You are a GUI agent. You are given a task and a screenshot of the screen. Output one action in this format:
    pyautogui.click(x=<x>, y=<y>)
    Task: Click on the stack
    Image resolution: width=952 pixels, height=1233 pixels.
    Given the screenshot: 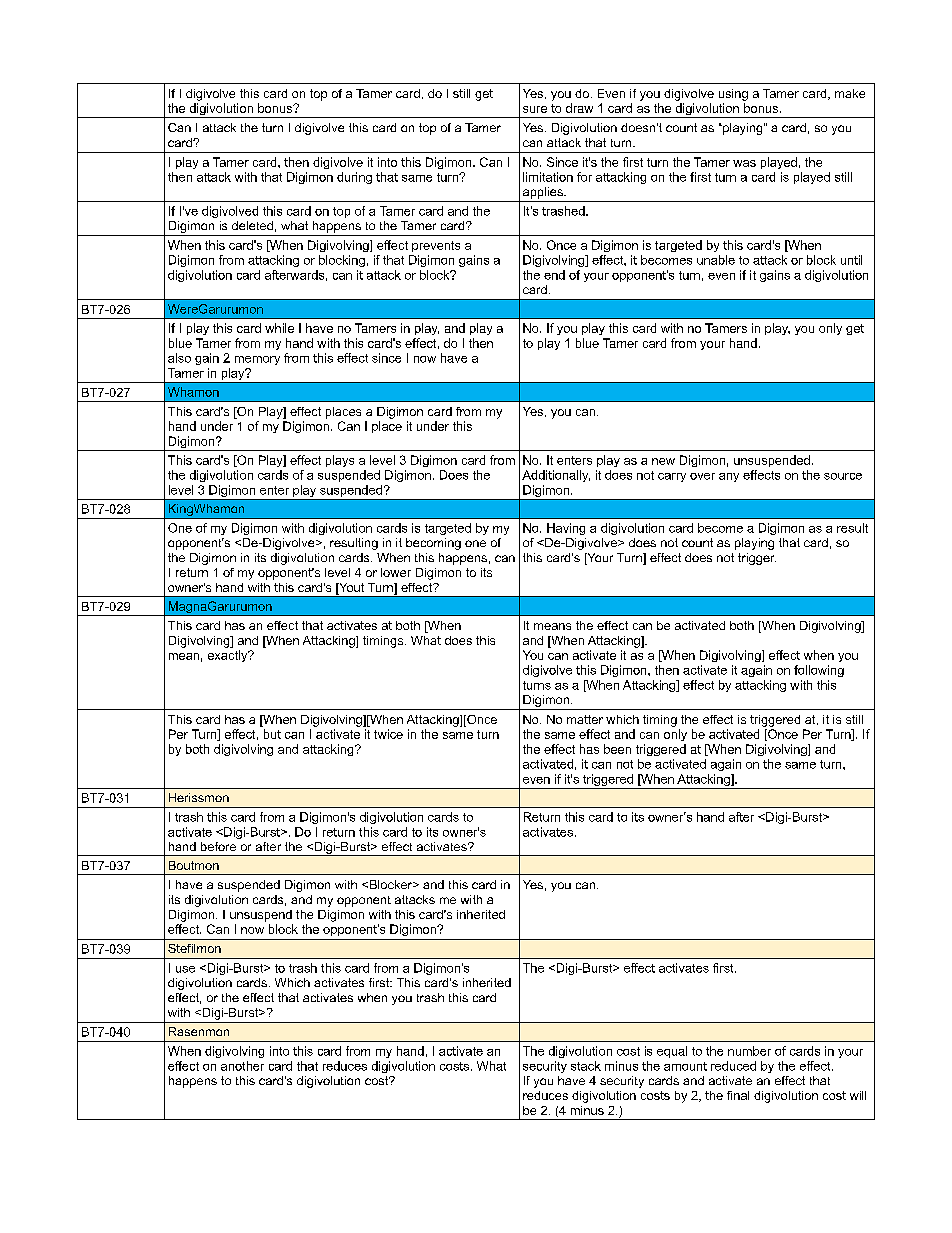 What is the action you would take?
    pyautogui.click(x=586, y=1066)
